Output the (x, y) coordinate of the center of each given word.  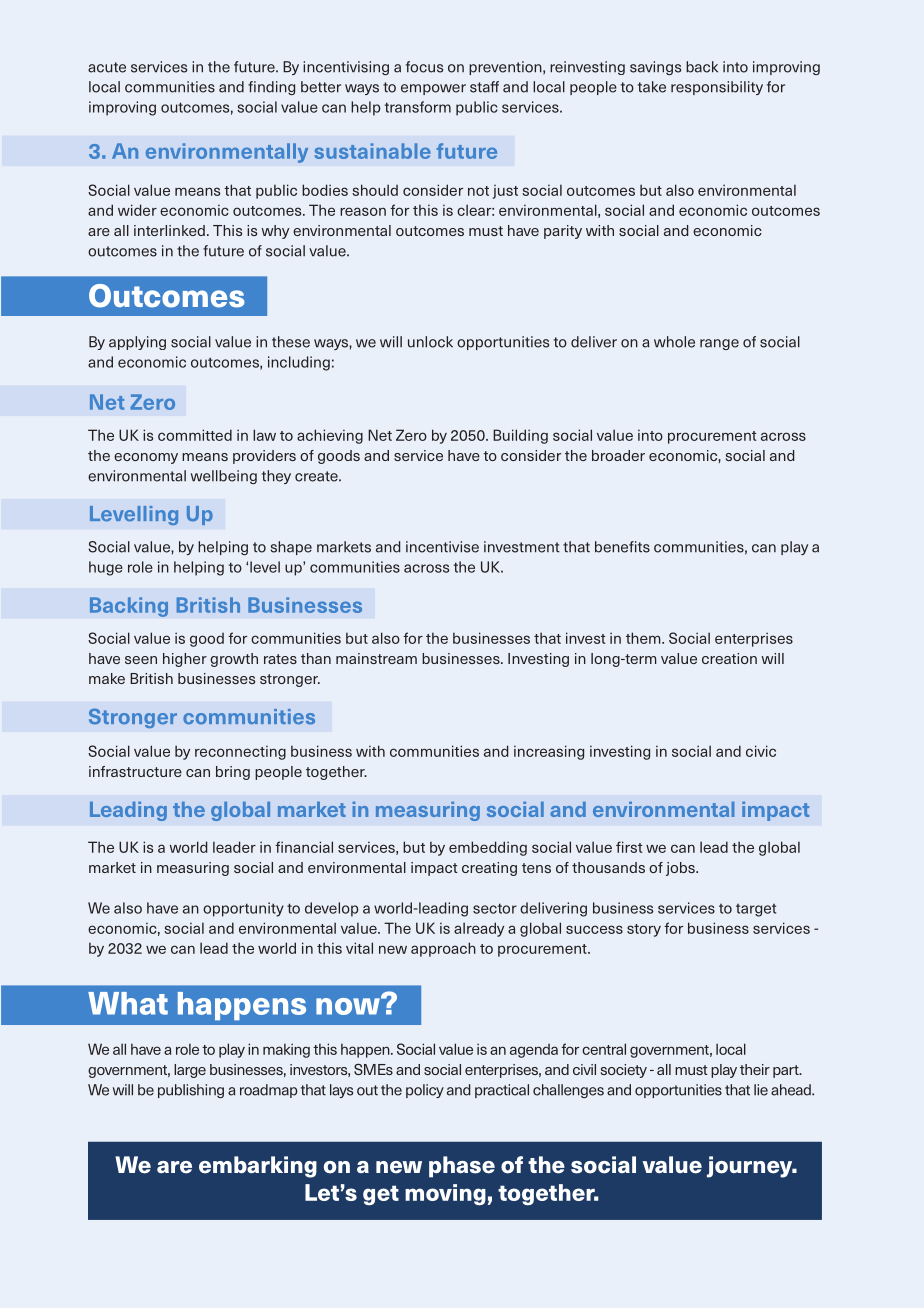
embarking (258, 1167)
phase (462, 1167)
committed (195, 435)
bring (233, 773)
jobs (681, 869)
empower (433, 89)
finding (271, 88)
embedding (488, 848)
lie (761, 1090)
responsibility (717, 88)
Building (520, 436)
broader (618, 455)
